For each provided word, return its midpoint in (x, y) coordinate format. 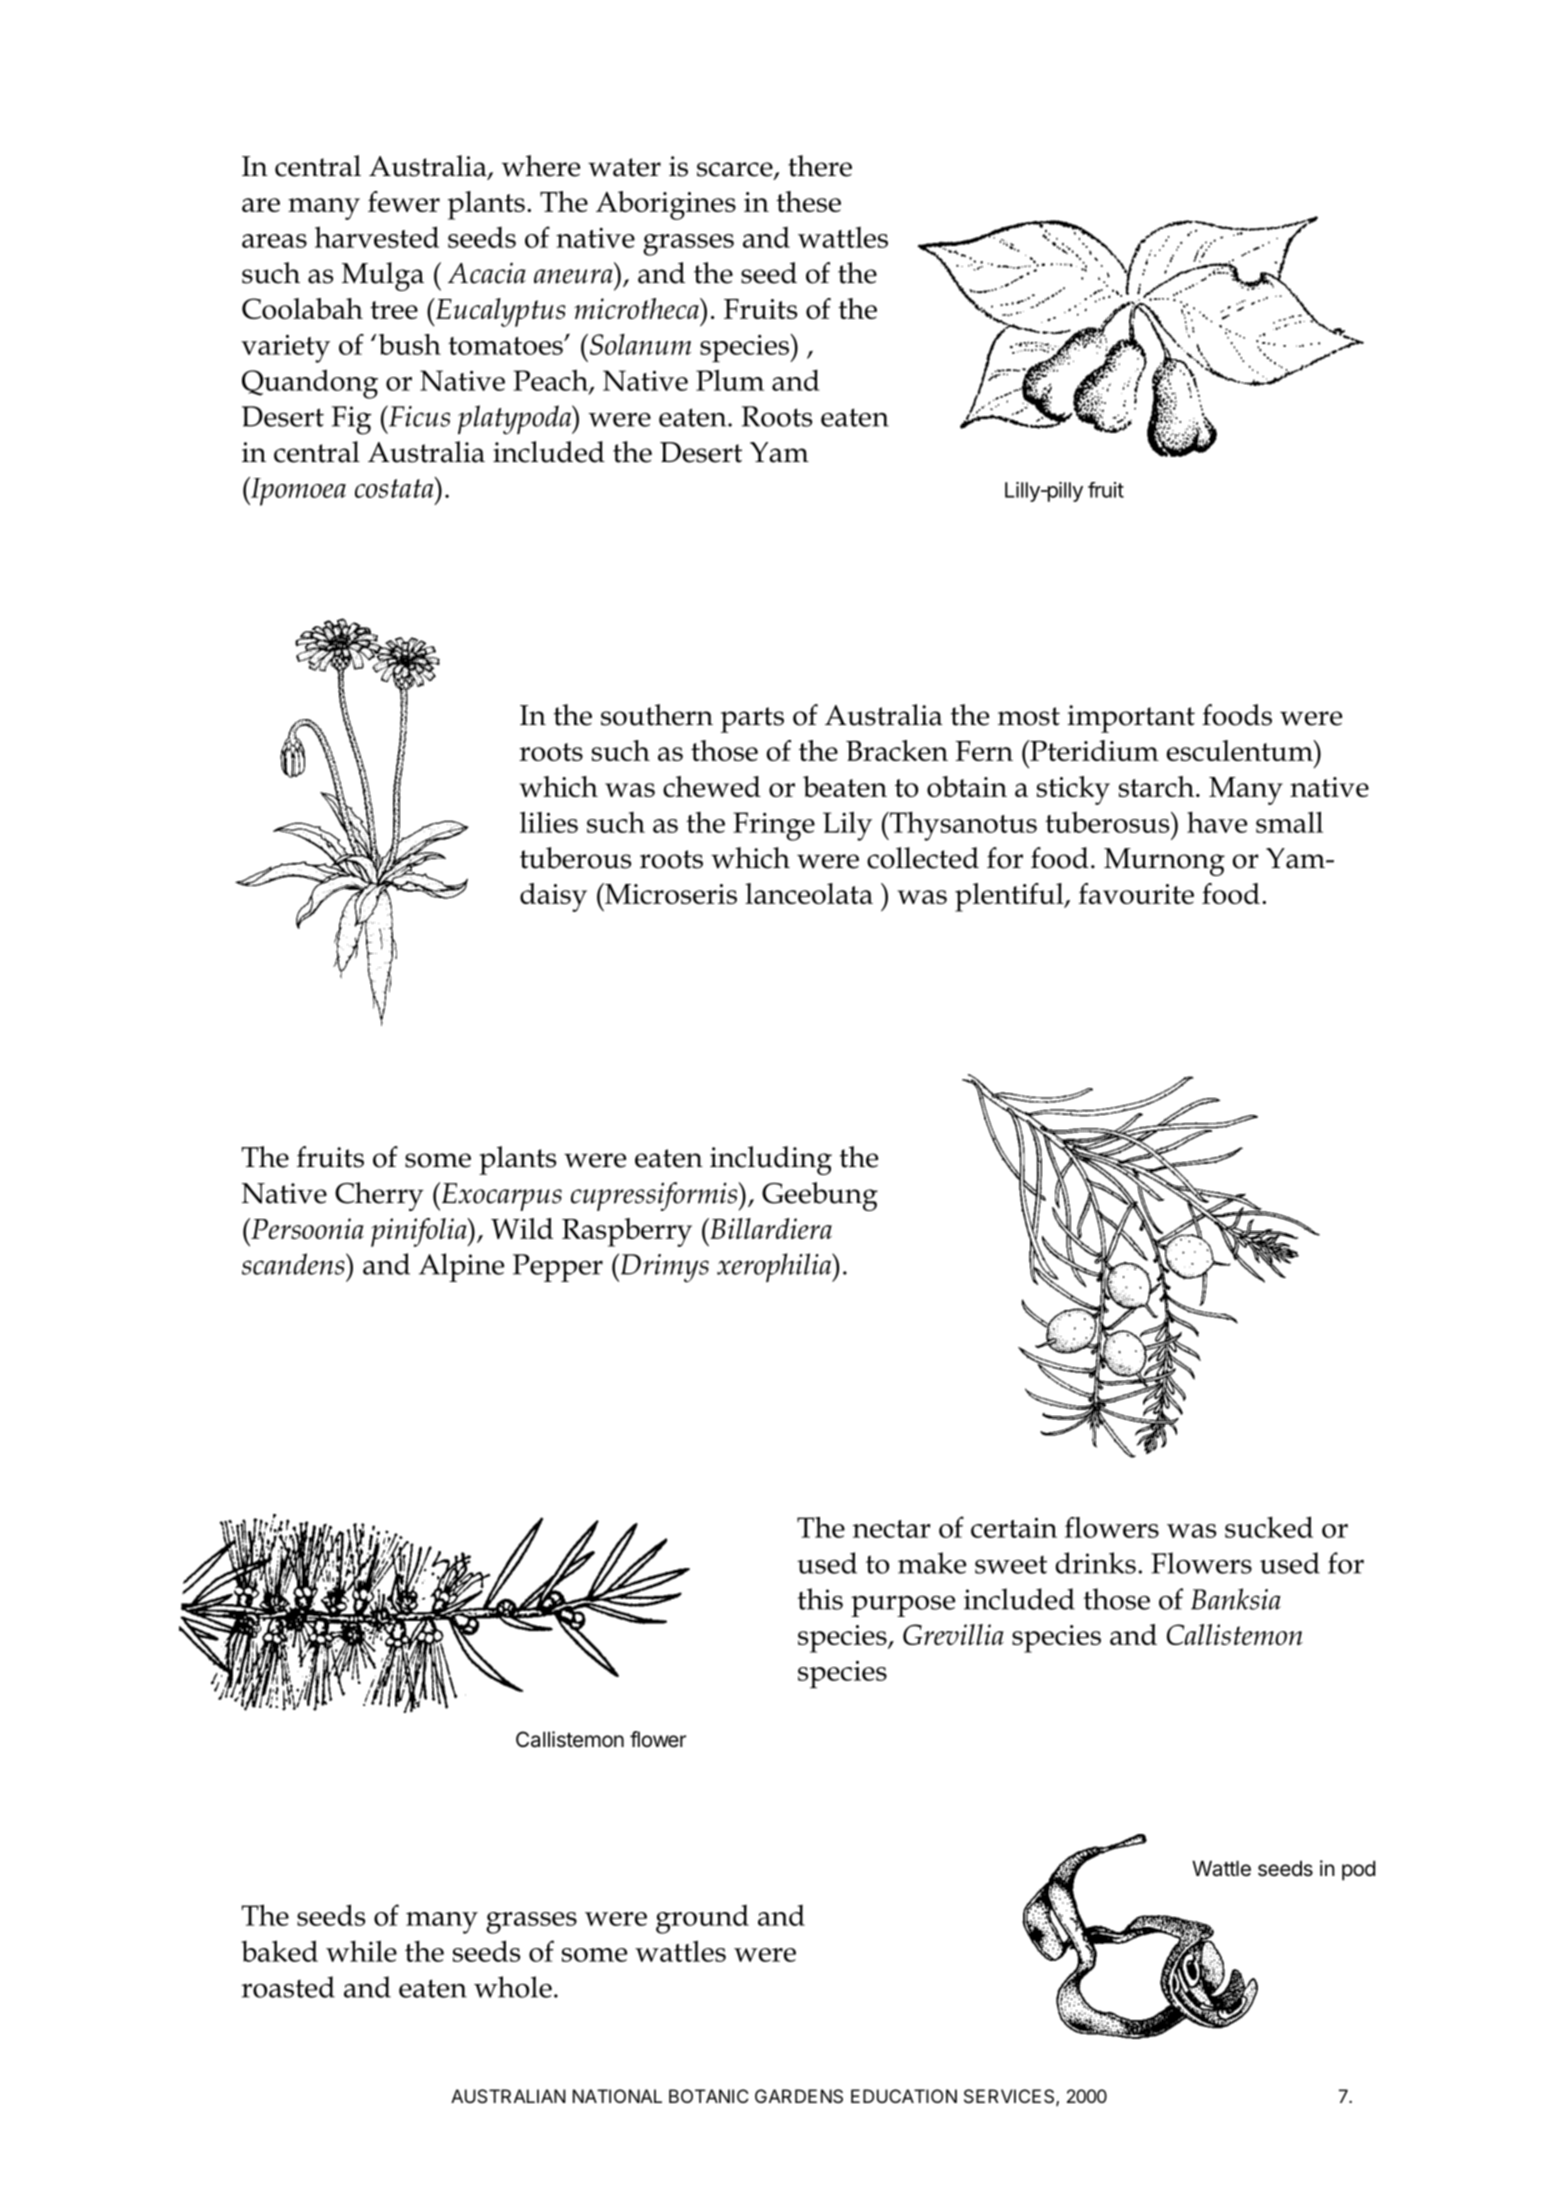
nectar (892, 1529)
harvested (377, 237)
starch (1158, 786)
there (820, 166)
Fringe (774, 826)
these (808, 201)
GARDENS (799, 2096)
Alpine (461, 1267)
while (361, 1951)
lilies (549, 822)
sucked (1269, 1527)
